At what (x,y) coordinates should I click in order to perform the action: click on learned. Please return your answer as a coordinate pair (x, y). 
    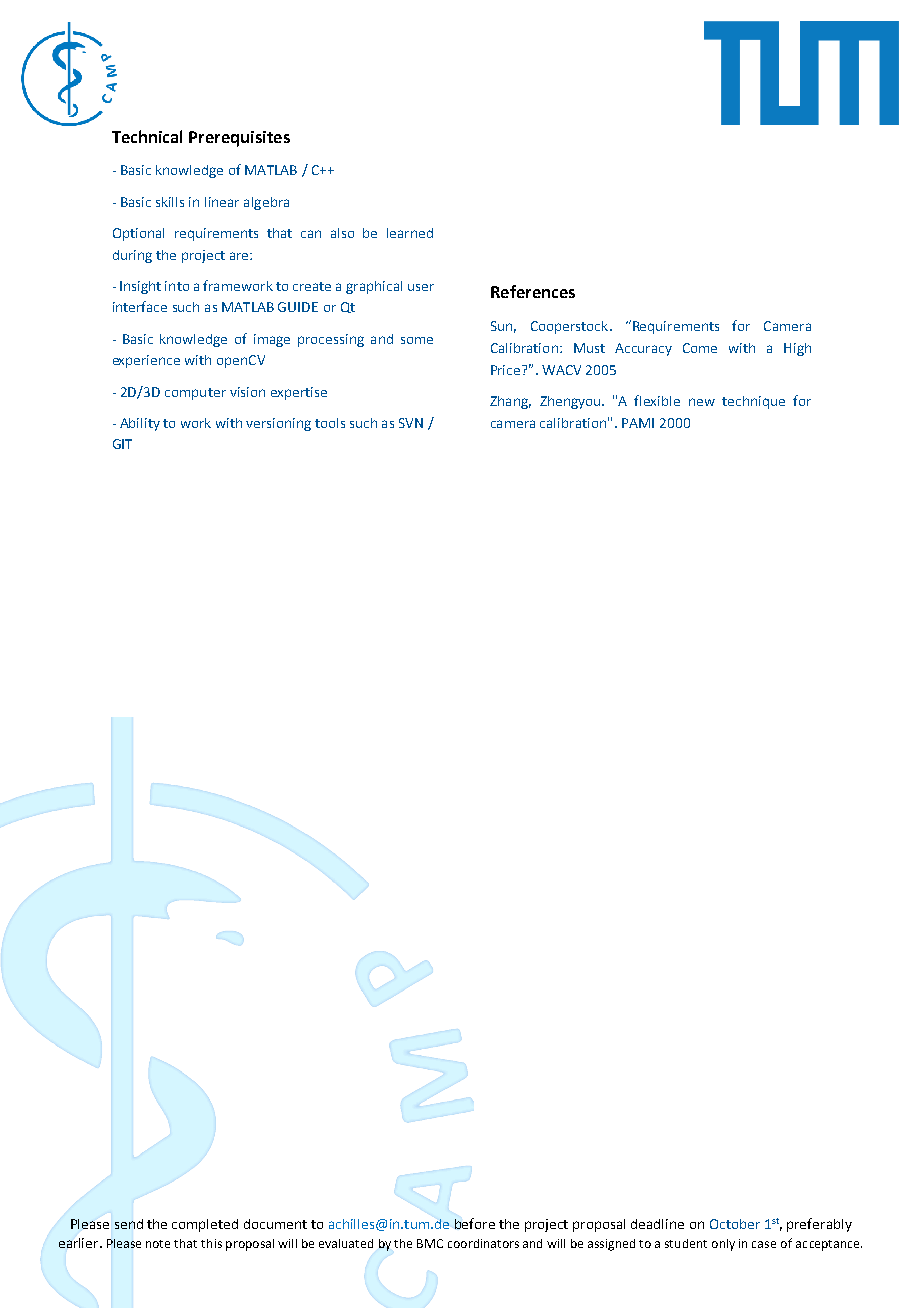
    Looking at the image, I should click on (410, 233).
